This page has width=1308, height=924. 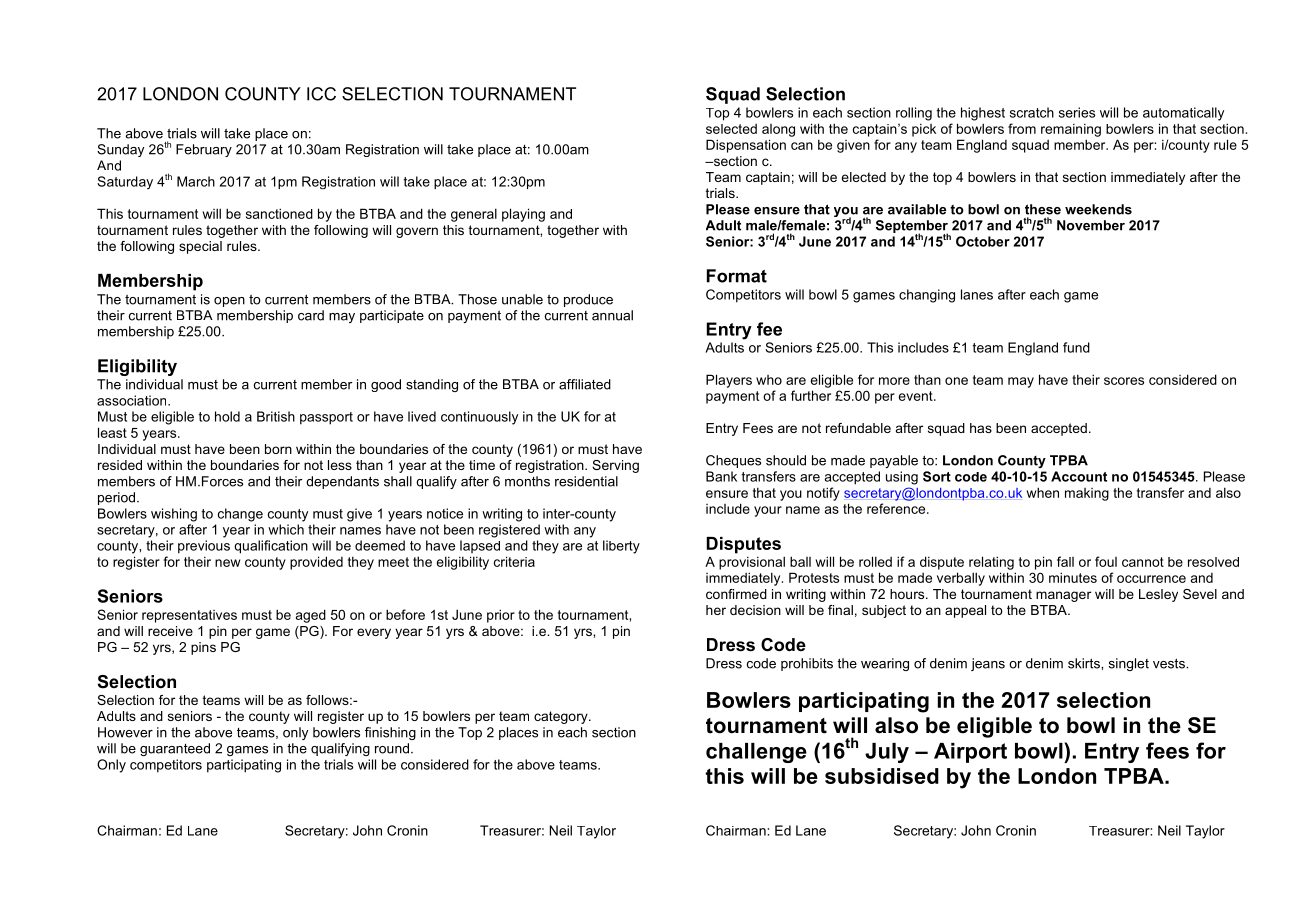 I want to click on fall, so click(x=1065, y=561).
